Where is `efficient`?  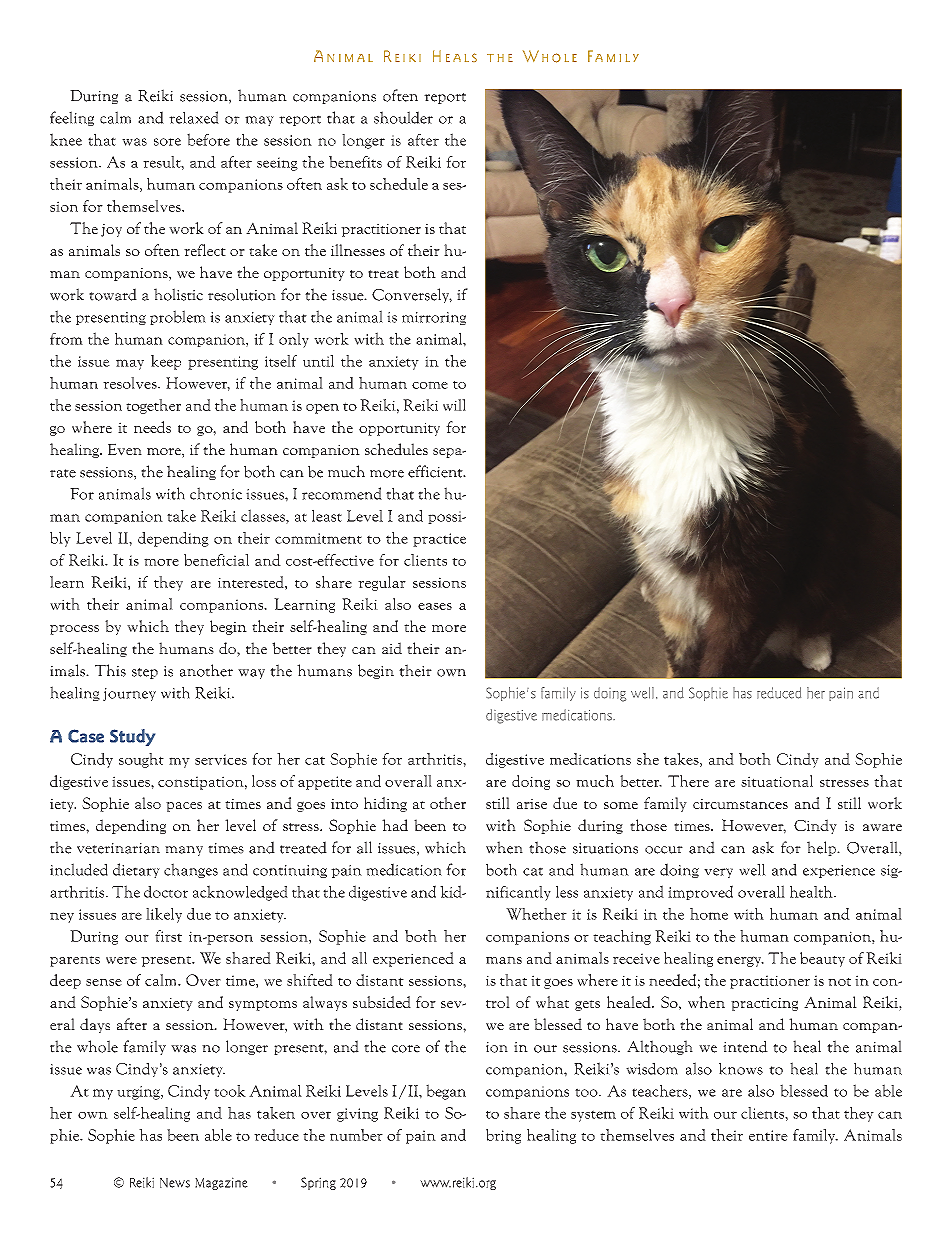
efficient is located at coordinates (436, 471).
